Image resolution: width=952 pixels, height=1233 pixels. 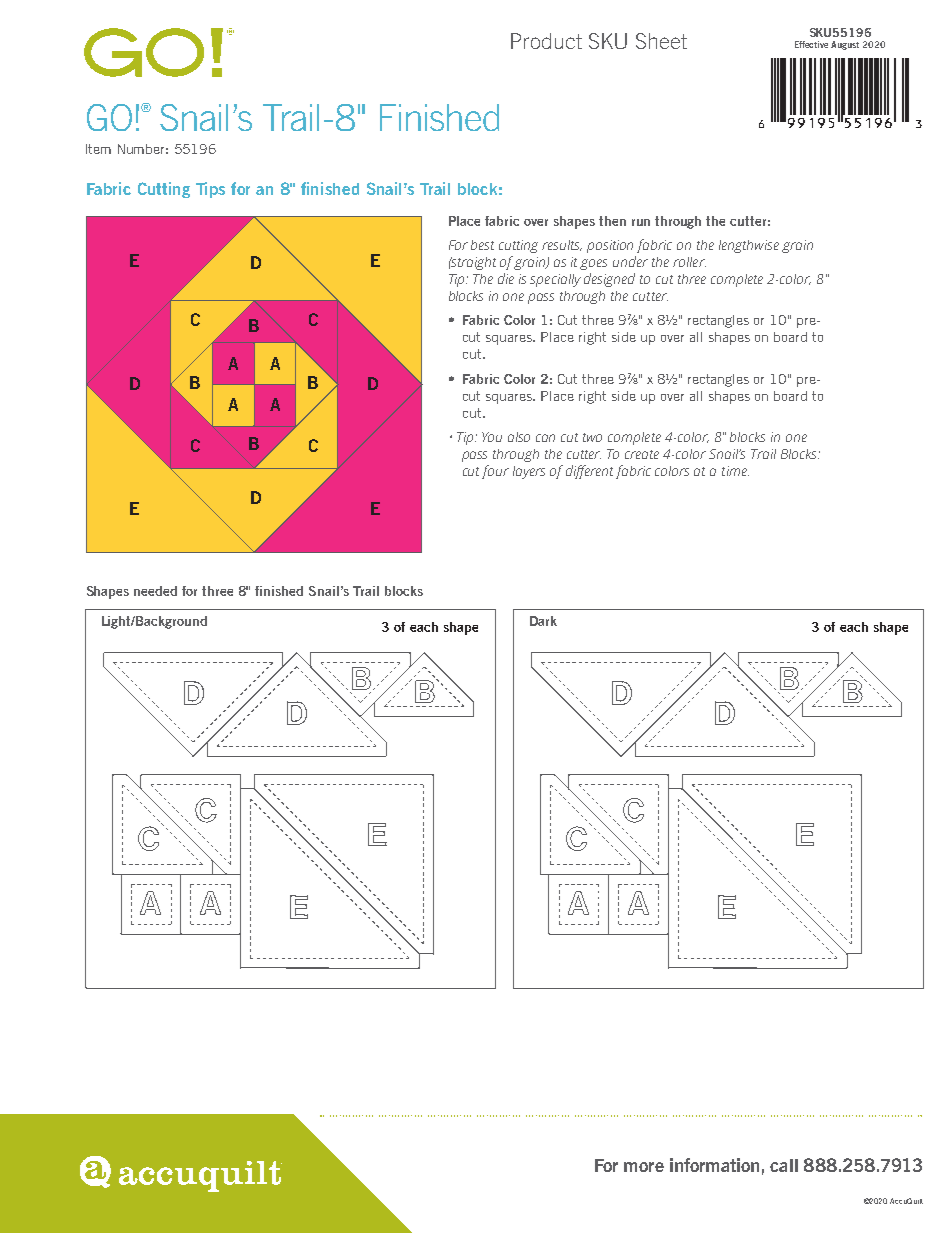 I want to click on Dark, so click(x=543, y=621).
